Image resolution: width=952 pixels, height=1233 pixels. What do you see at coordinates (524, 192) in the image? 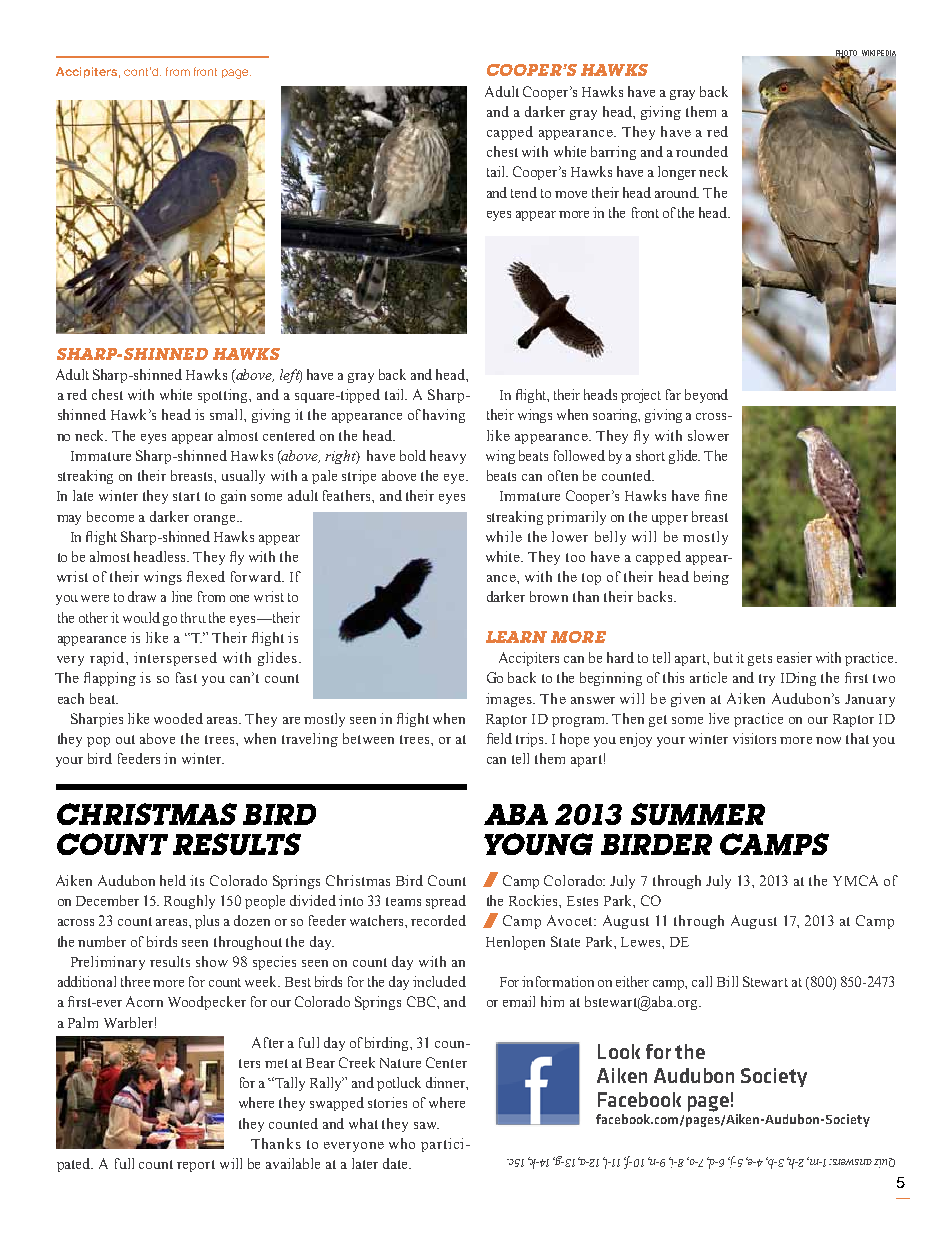
I see `tend` at bounding box center [524, 192].
